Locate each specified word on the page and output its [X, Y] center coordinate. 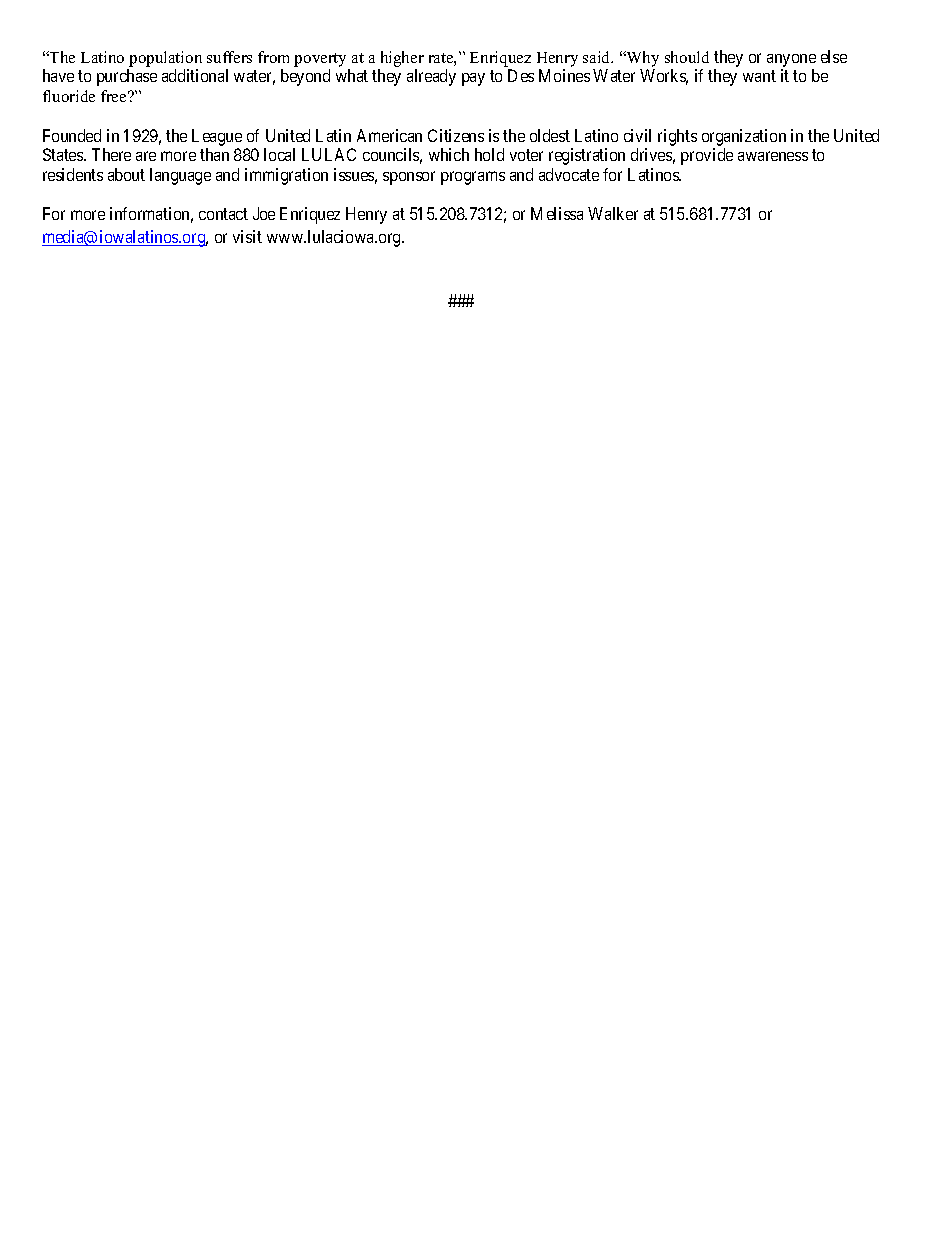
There [111, 154]
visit [247, 236]
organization [744, 137]
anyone [791, 60]
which [449, 154]
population [165, 59]
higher [402, 59]
